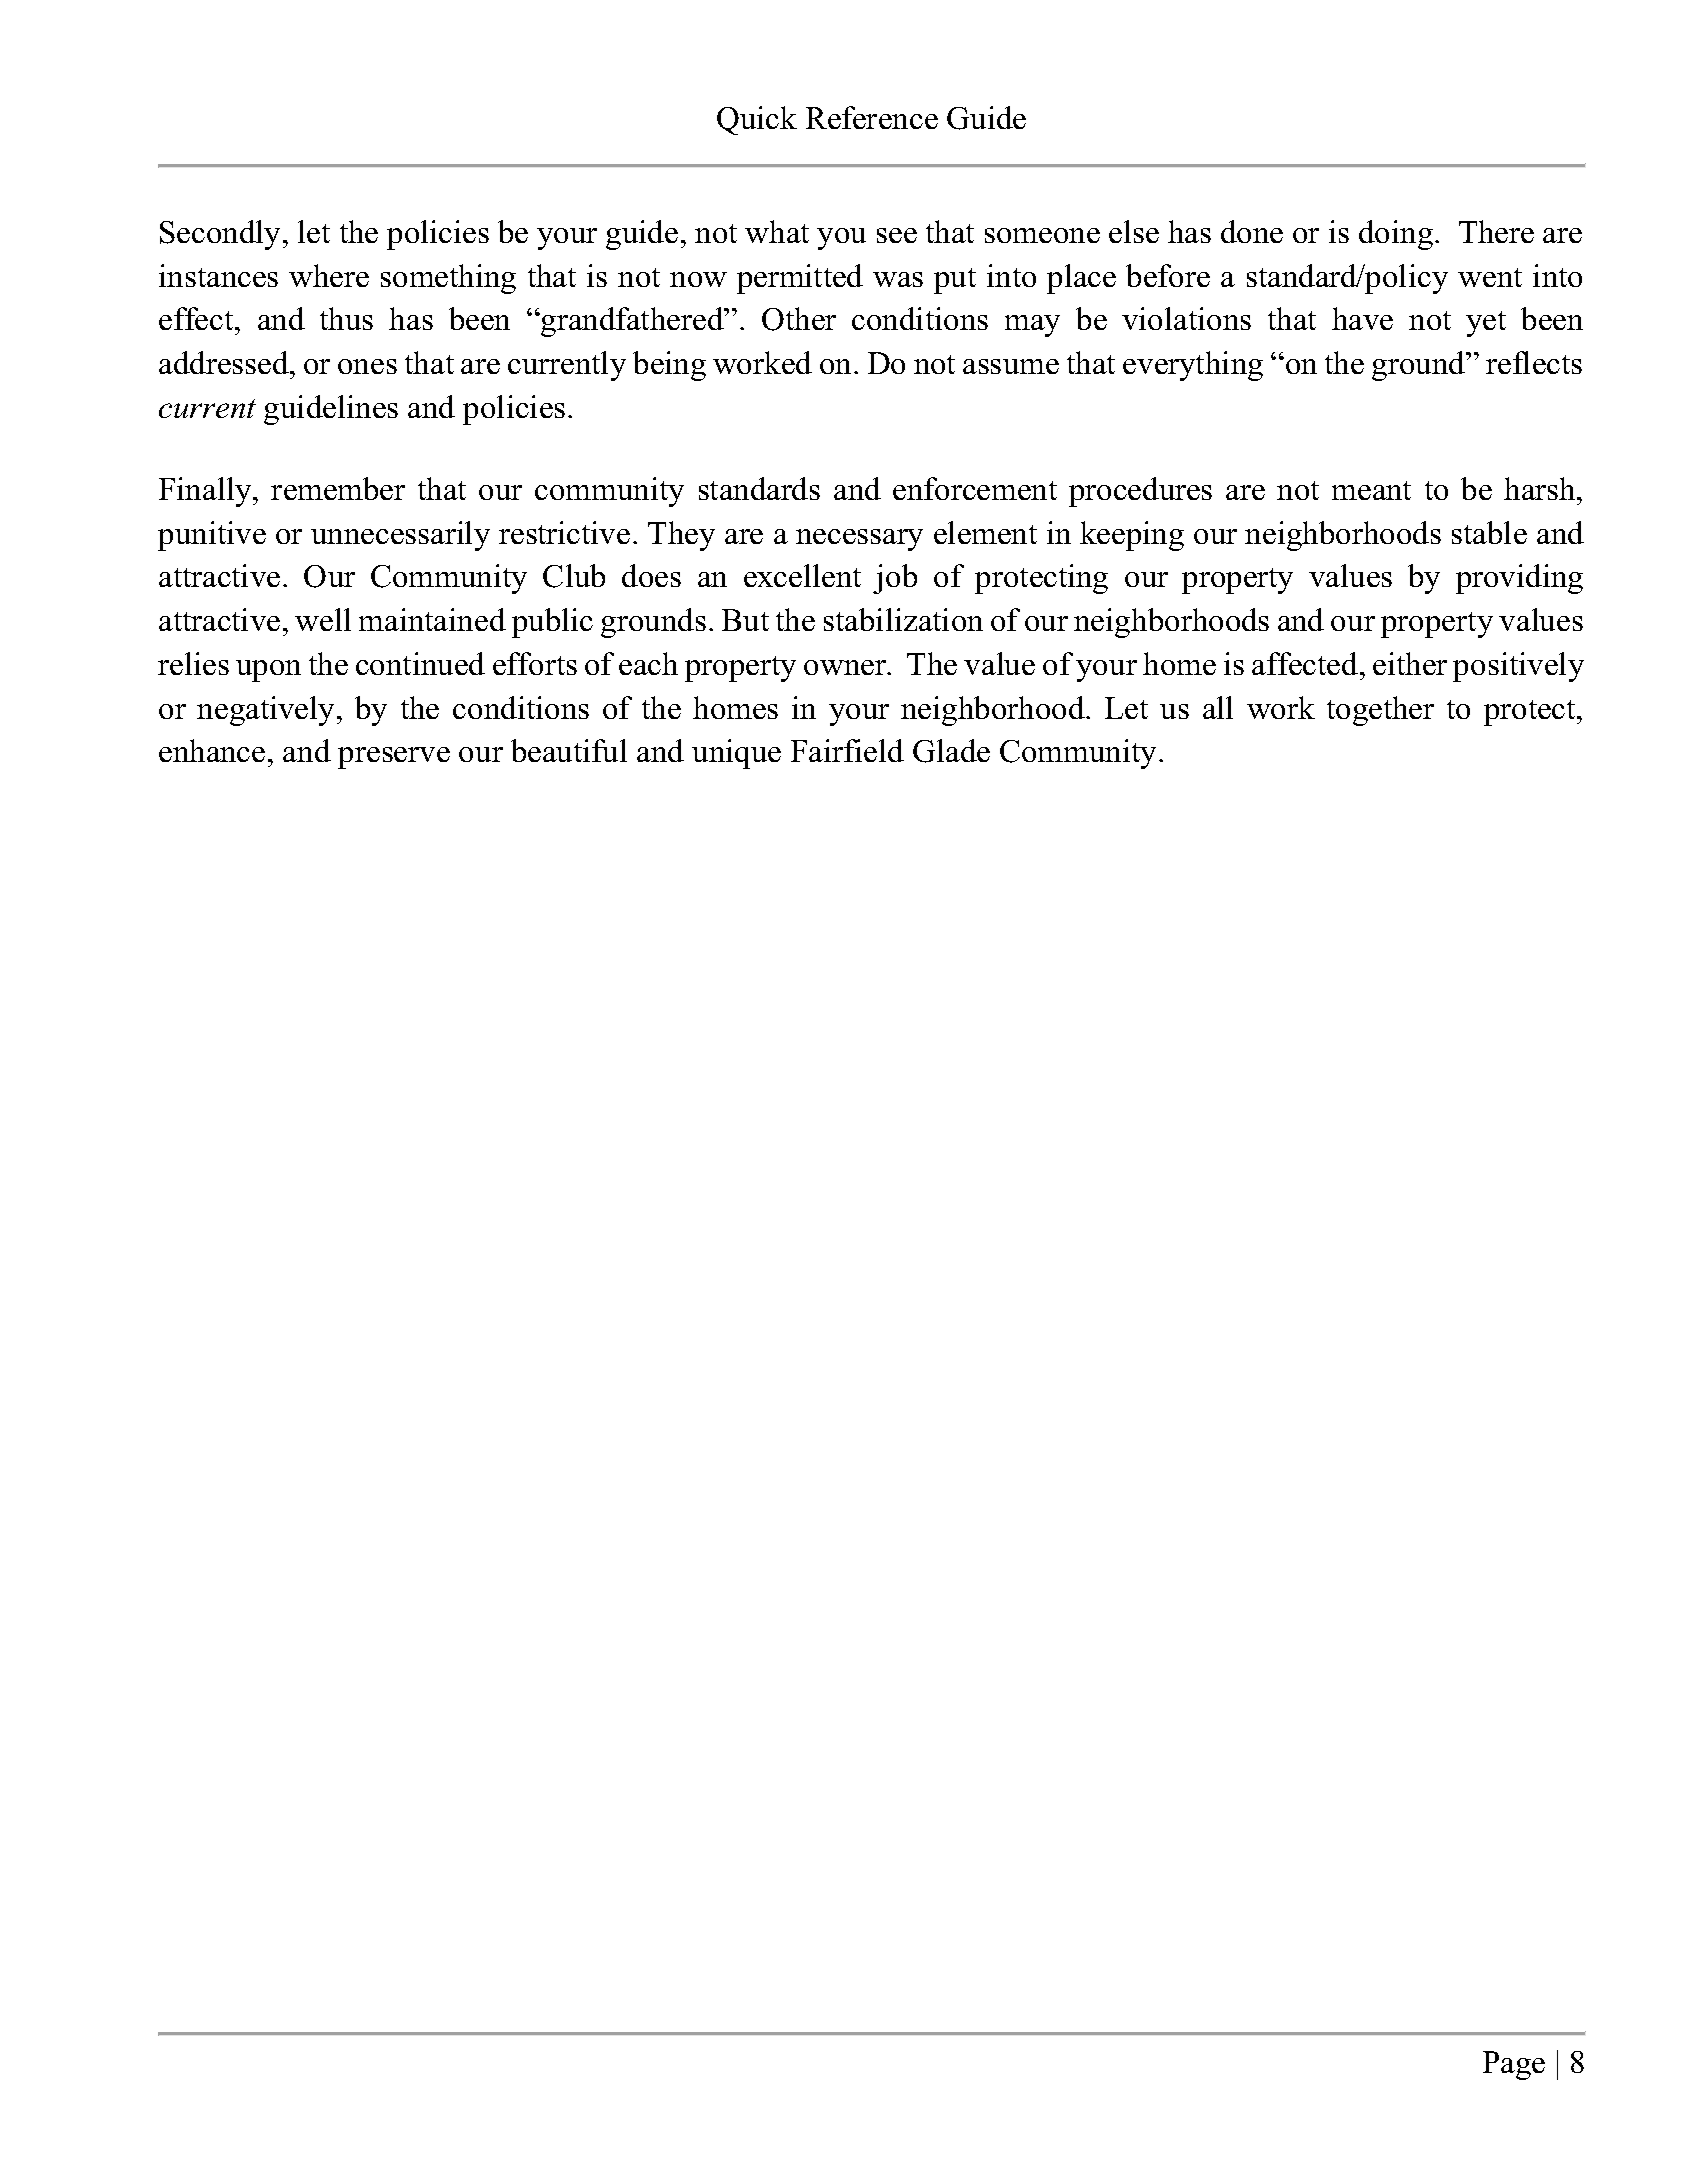 Image resolution: width=1685 pixels, height=2180 pixels. What do you see at coordinates (394, 758) in the document?
I see `preserve` at bounding box center [394, 758].
